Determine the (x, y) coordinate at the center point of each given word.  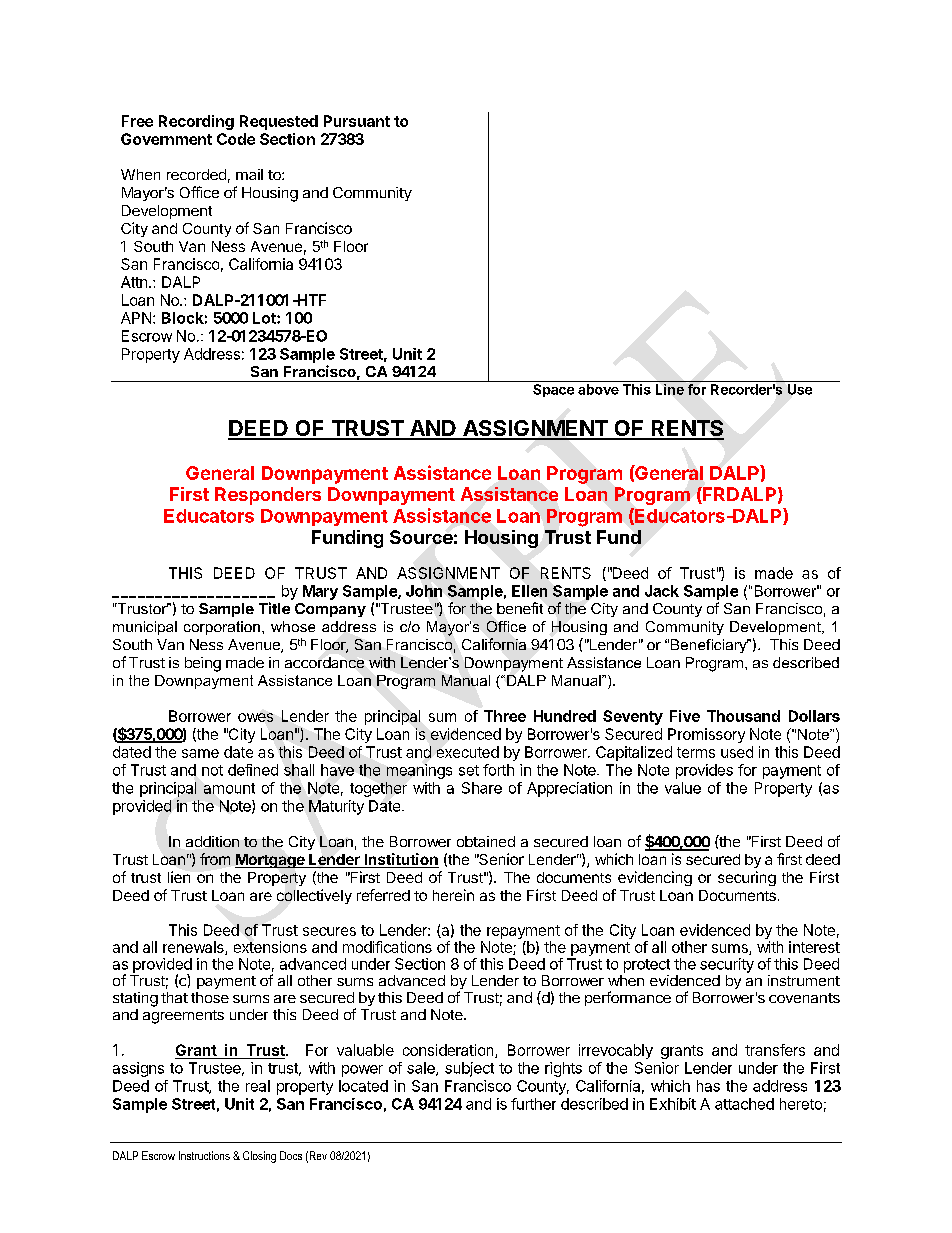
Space (553, 390)
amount (229, 788)
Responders (268, 496)
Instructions (204, 1155)
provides (704, 771)
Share (482, 788)
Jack (662, 591)
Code (236, 139)
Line (670, 389)
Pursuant (357, 121)
